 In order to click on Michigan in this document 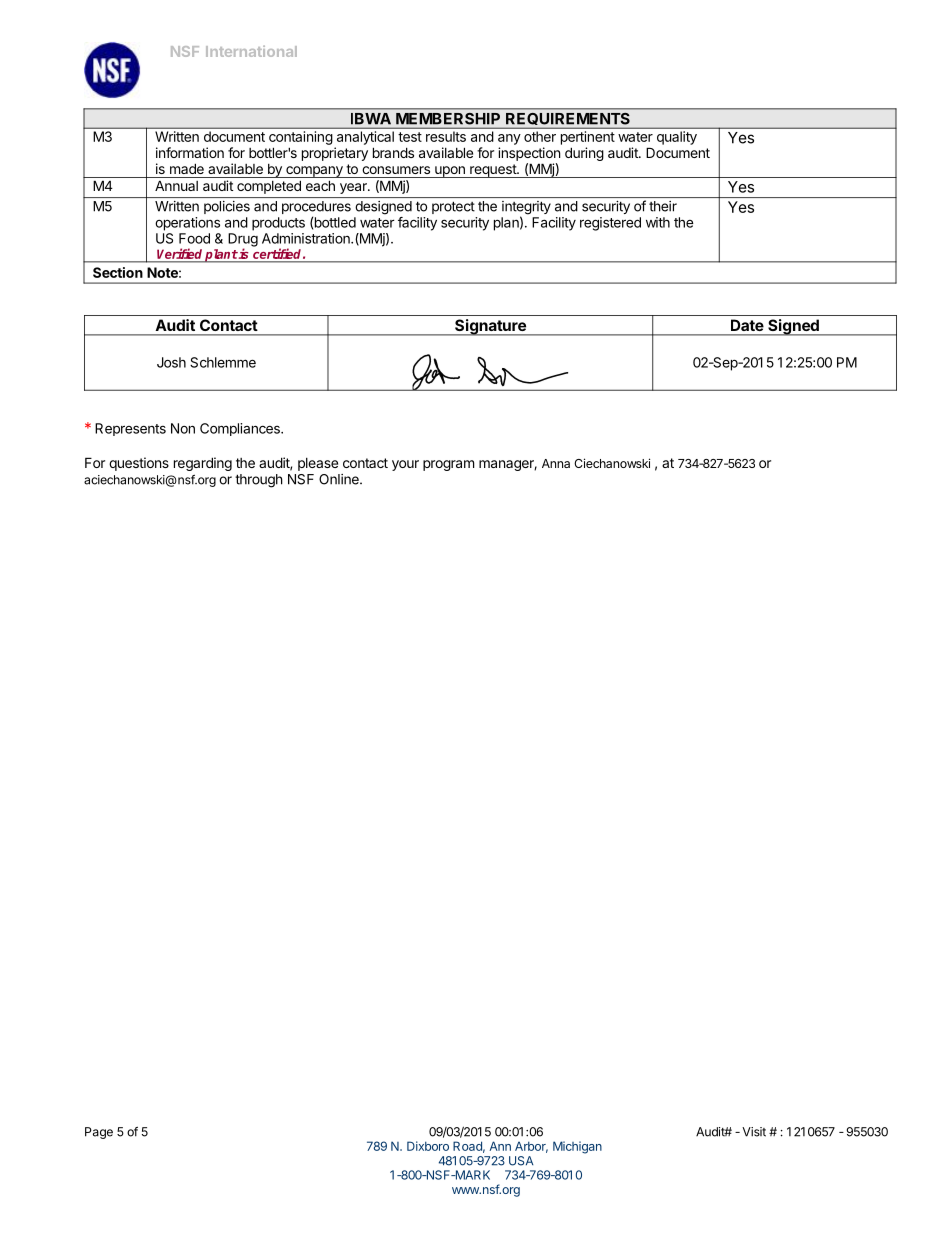, I will do `click(577, 1147)`.
